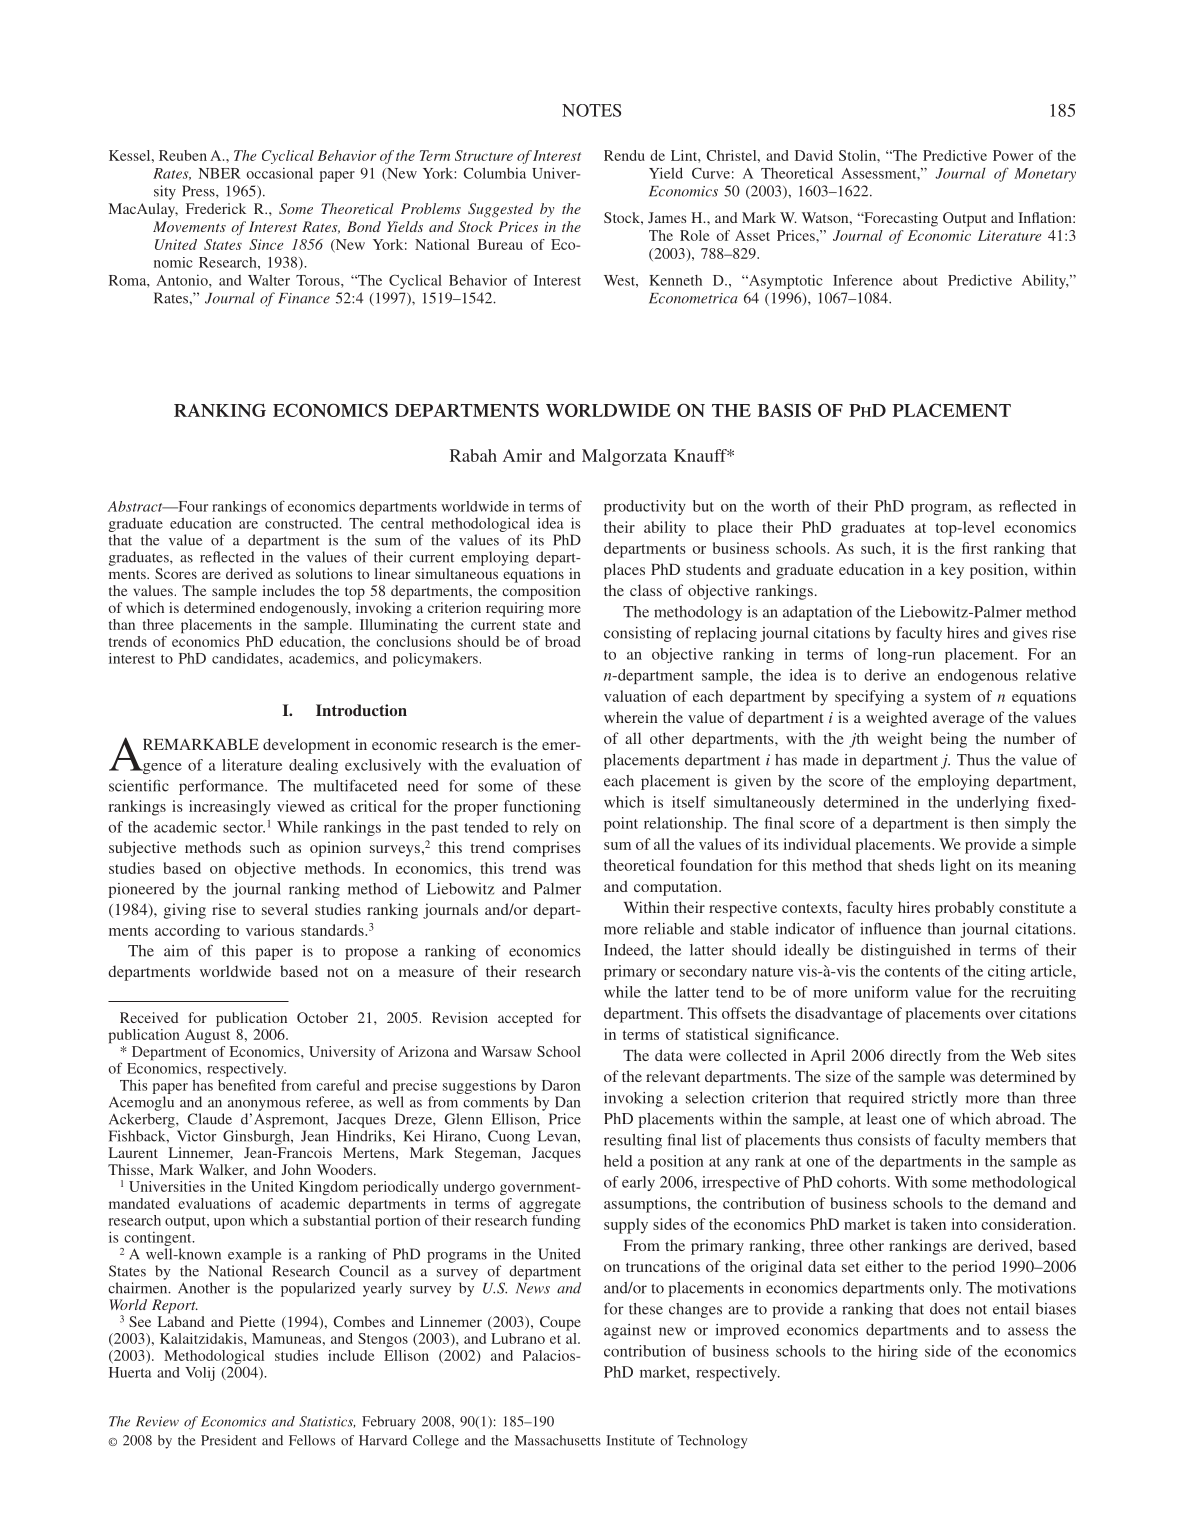 The width and height of the image is (1182, 1520). I want to click on being, so click(948, 740).
